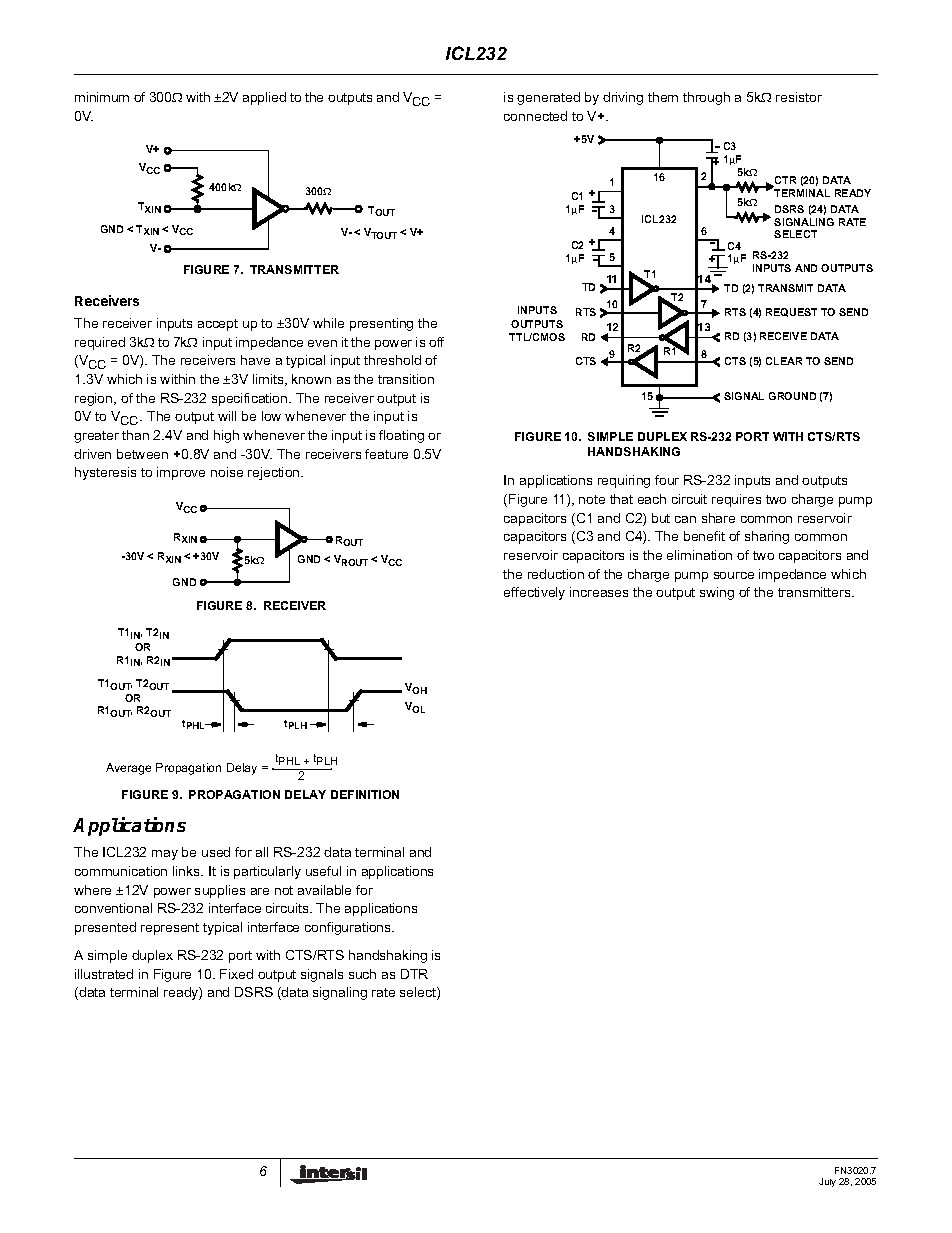  Describe the element at coordinates (128, 769) in the document. I see `Average` at that location.
